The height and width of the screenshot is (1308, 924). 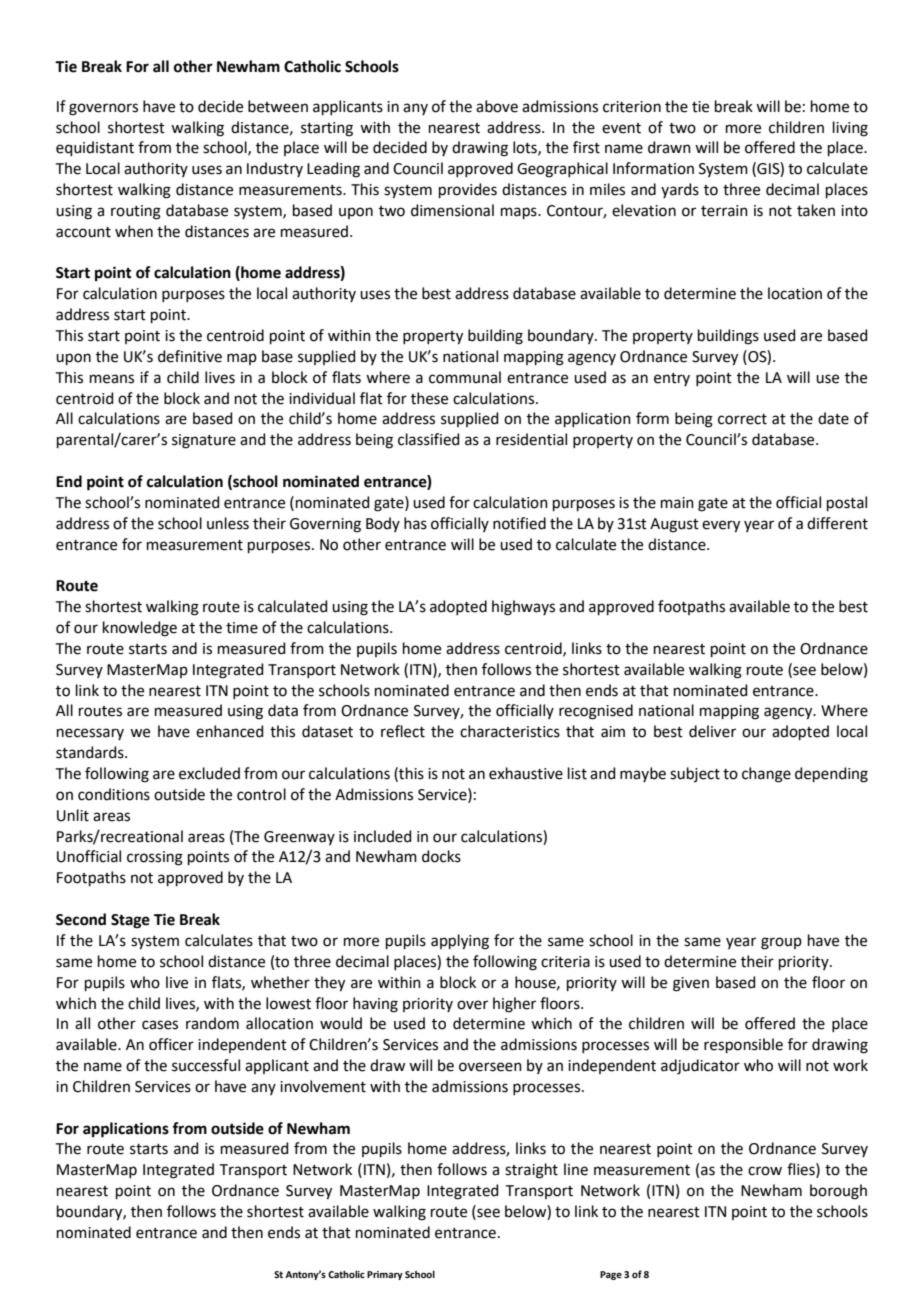 I want to click on living, so click(x=850, y=129).
